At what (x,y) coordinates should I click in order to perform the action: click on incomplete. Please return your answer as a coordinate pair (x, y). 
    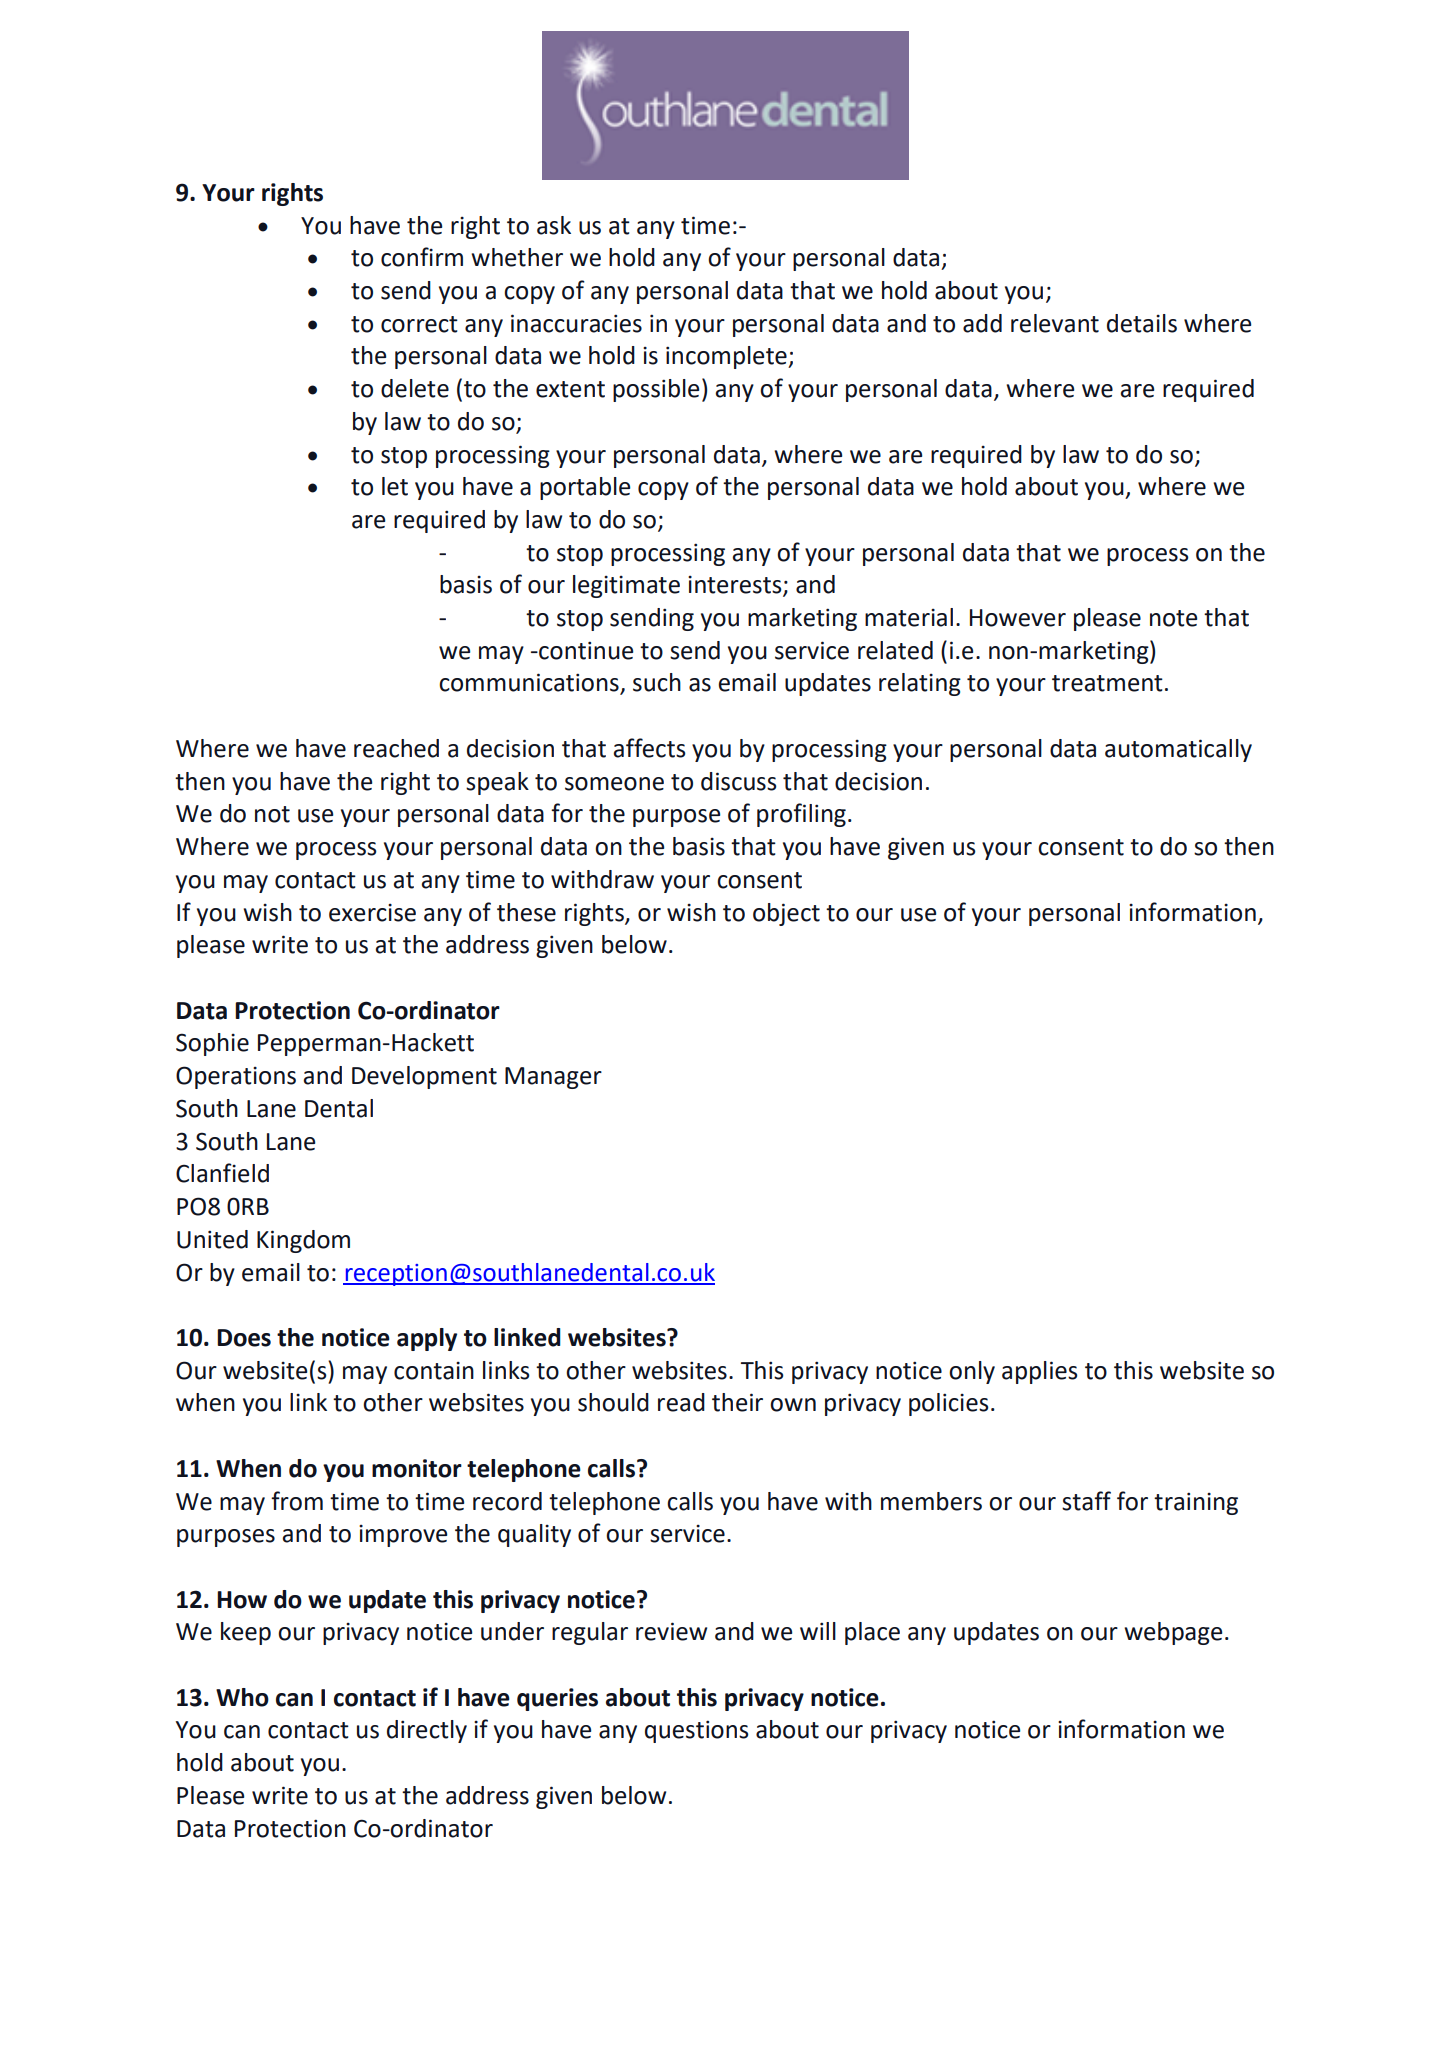
    Looking at the image, I should click on (727, 357).
